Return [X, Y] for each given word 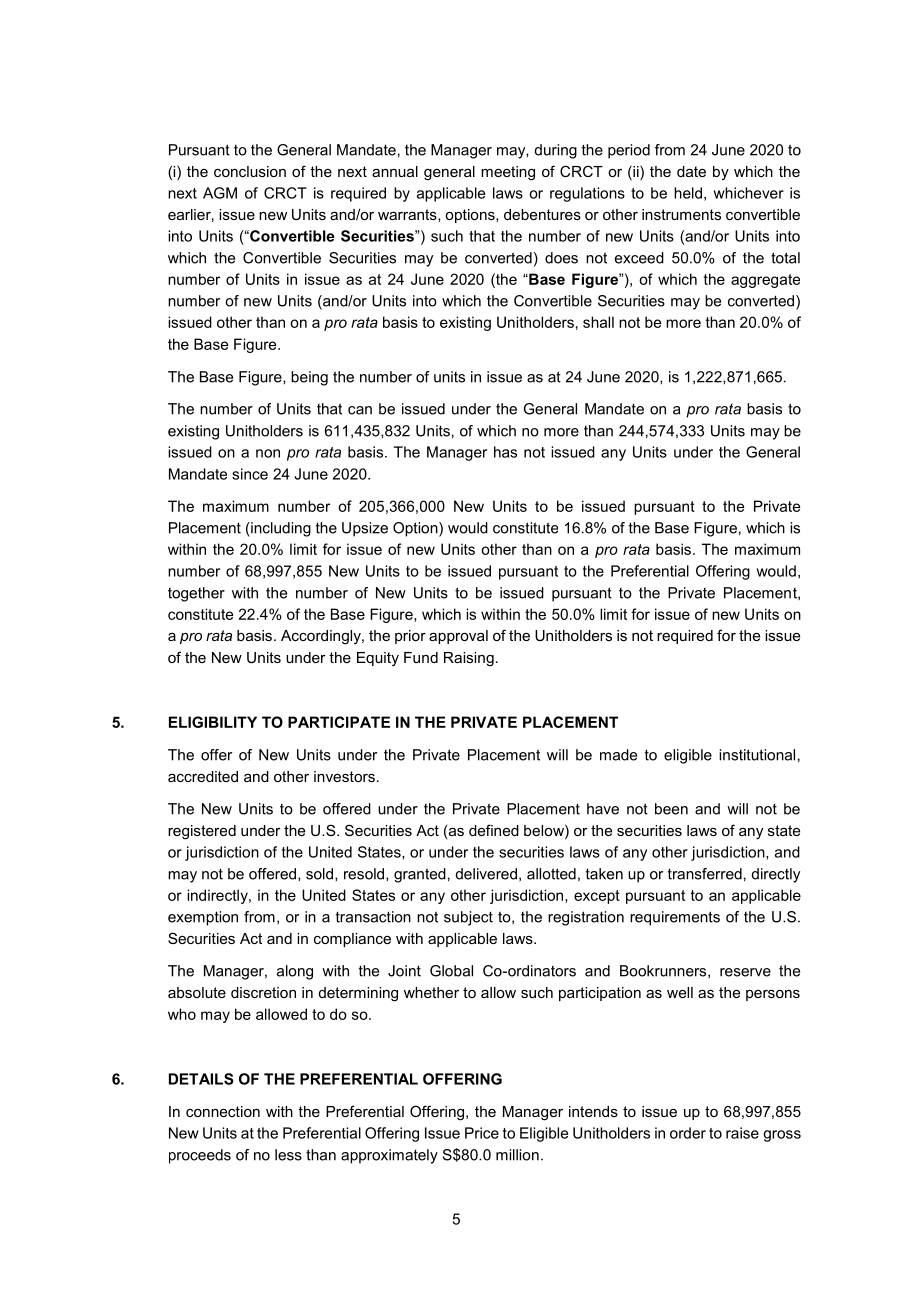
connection [223, 1111]
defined [494, 830]
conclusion [250, 171]
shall [598, 322]
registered [202, 832]
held [688, 193]
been [671, 809]
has [505, 452]
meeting [508, 173]
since [250, 474]
